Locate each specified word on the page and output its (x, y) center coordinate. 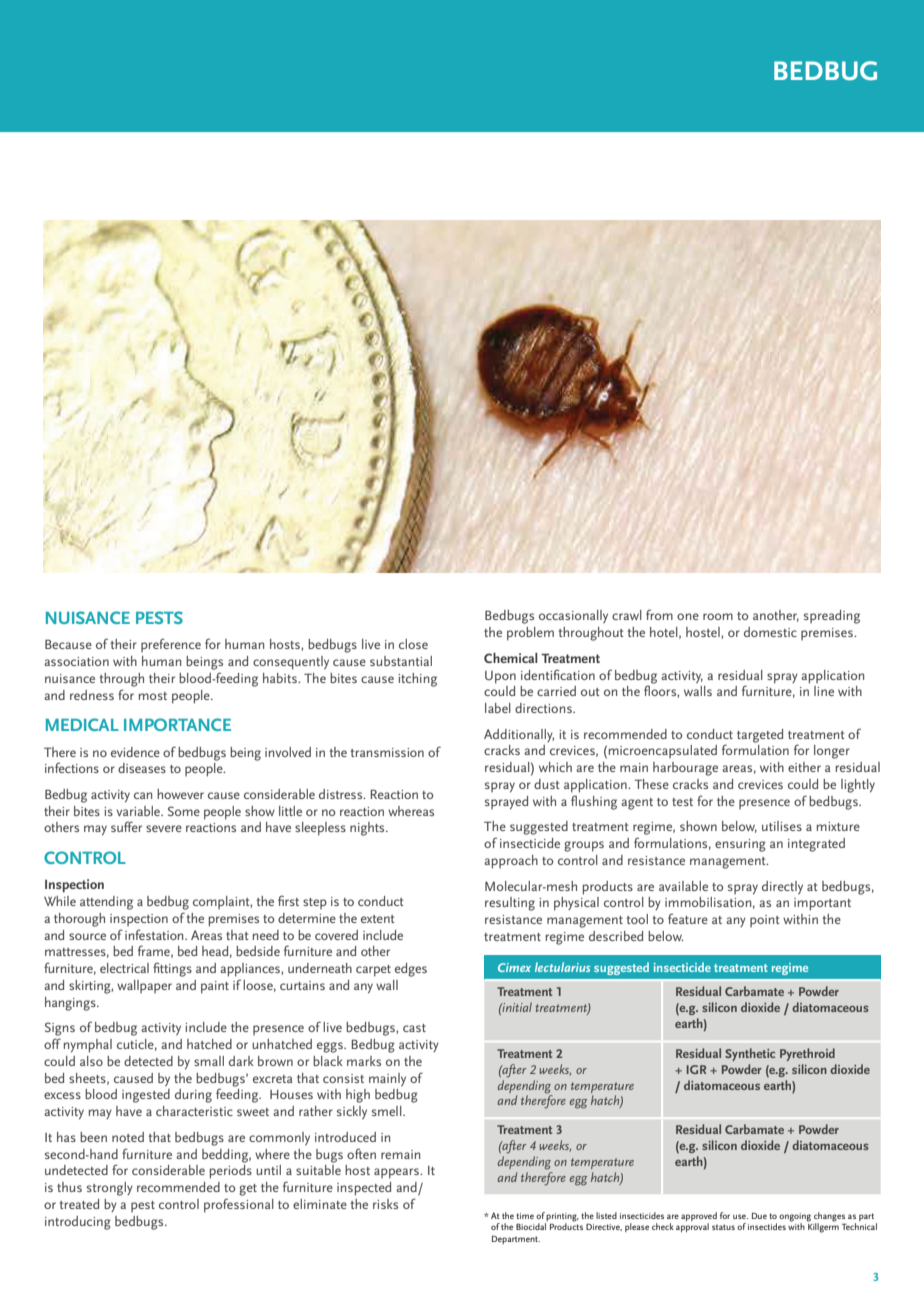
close (413, 644)
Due (759, 1216)
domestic (770, 632)
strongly (110, 1189)
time (525, 1216)
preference (171, 645)
